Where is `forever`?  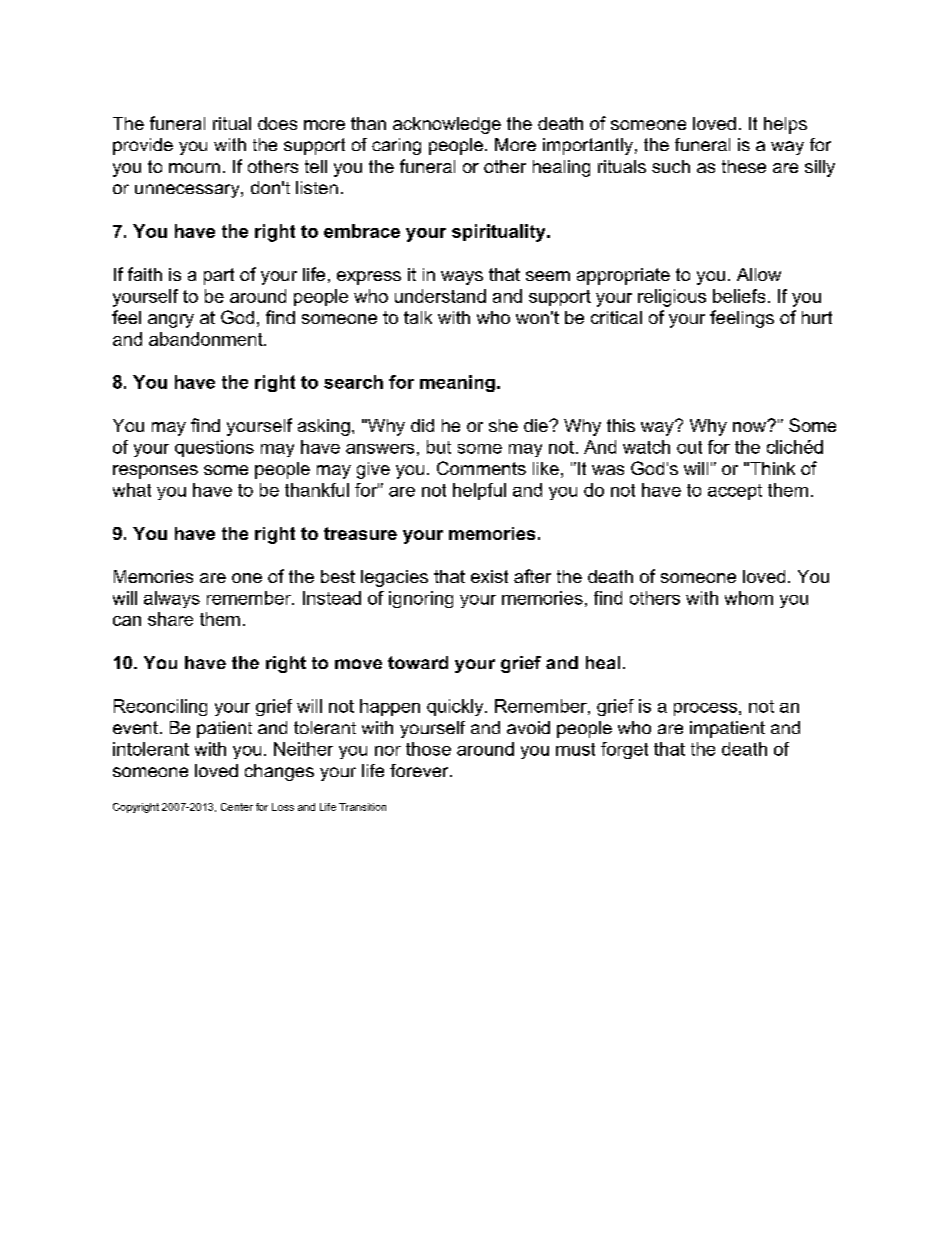 forever is located at coordinates (420, 770).
